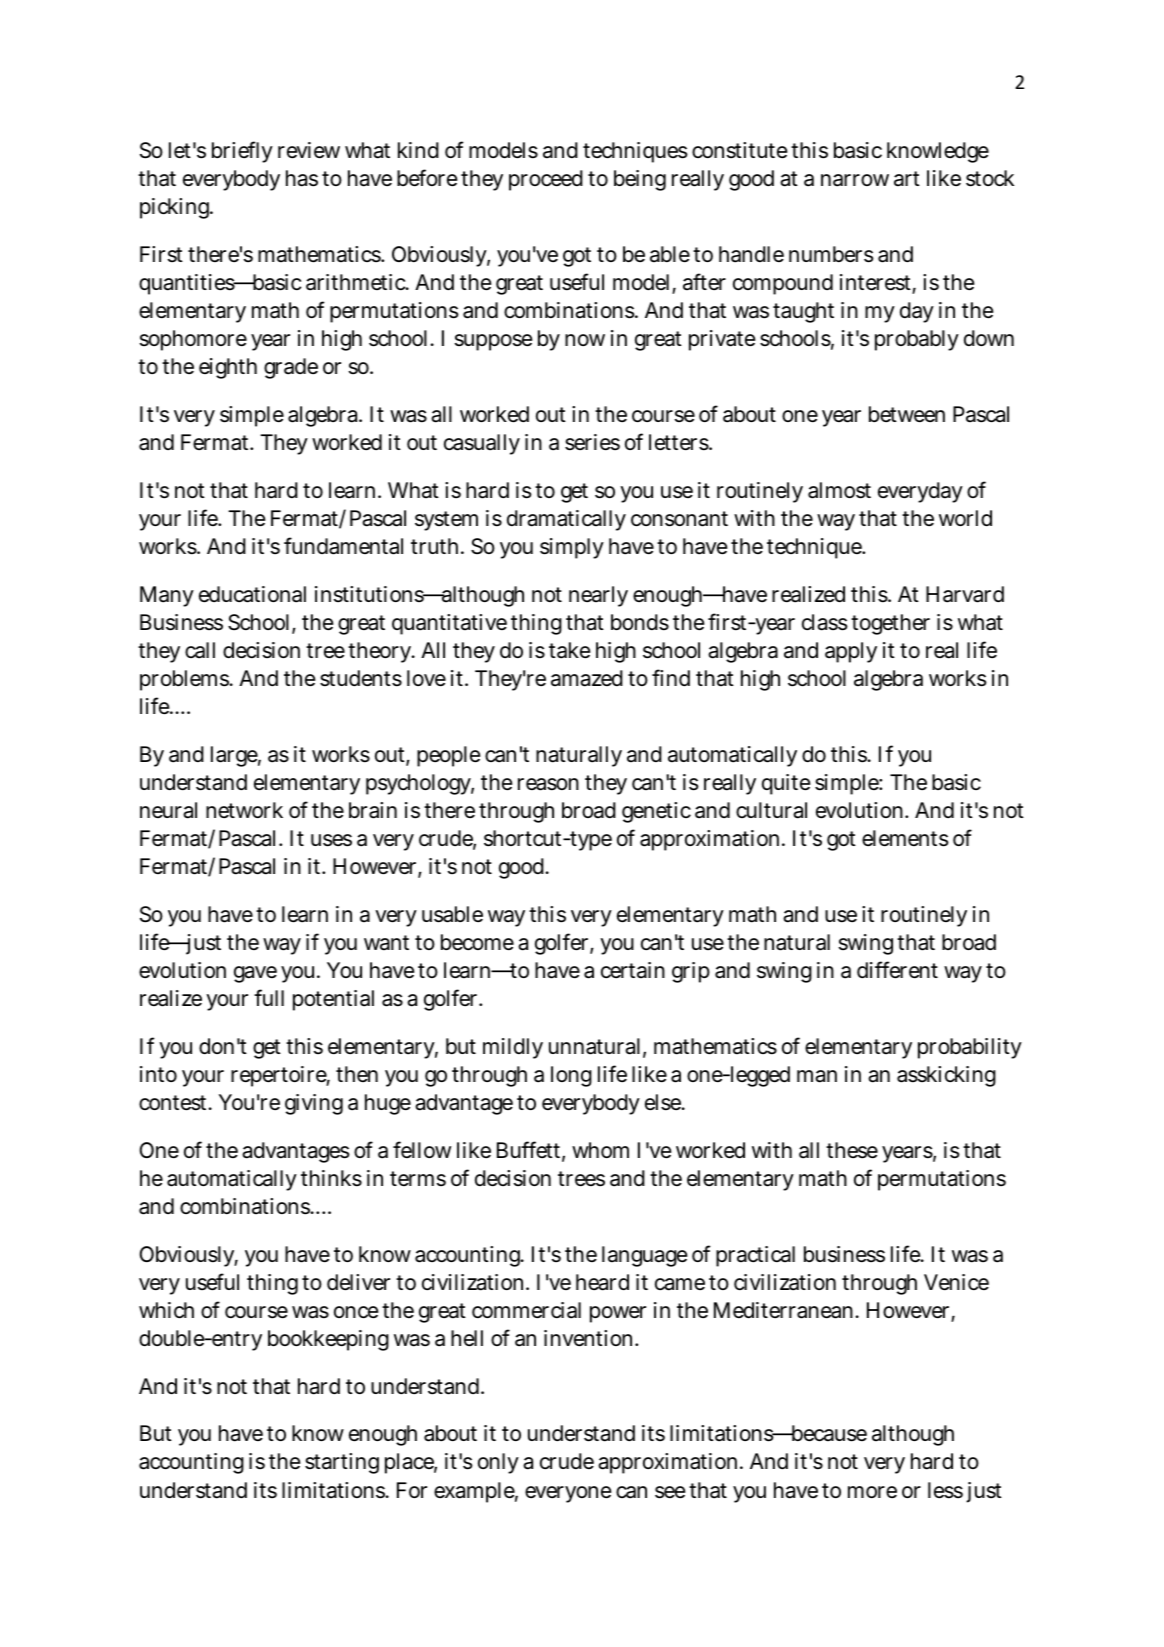 Image resolution: width=1164 pixels, height=1647 pixels. What do you see at coordinates (852, 1150) in the page?
I see `these` at bounding box center [852, 1150].
